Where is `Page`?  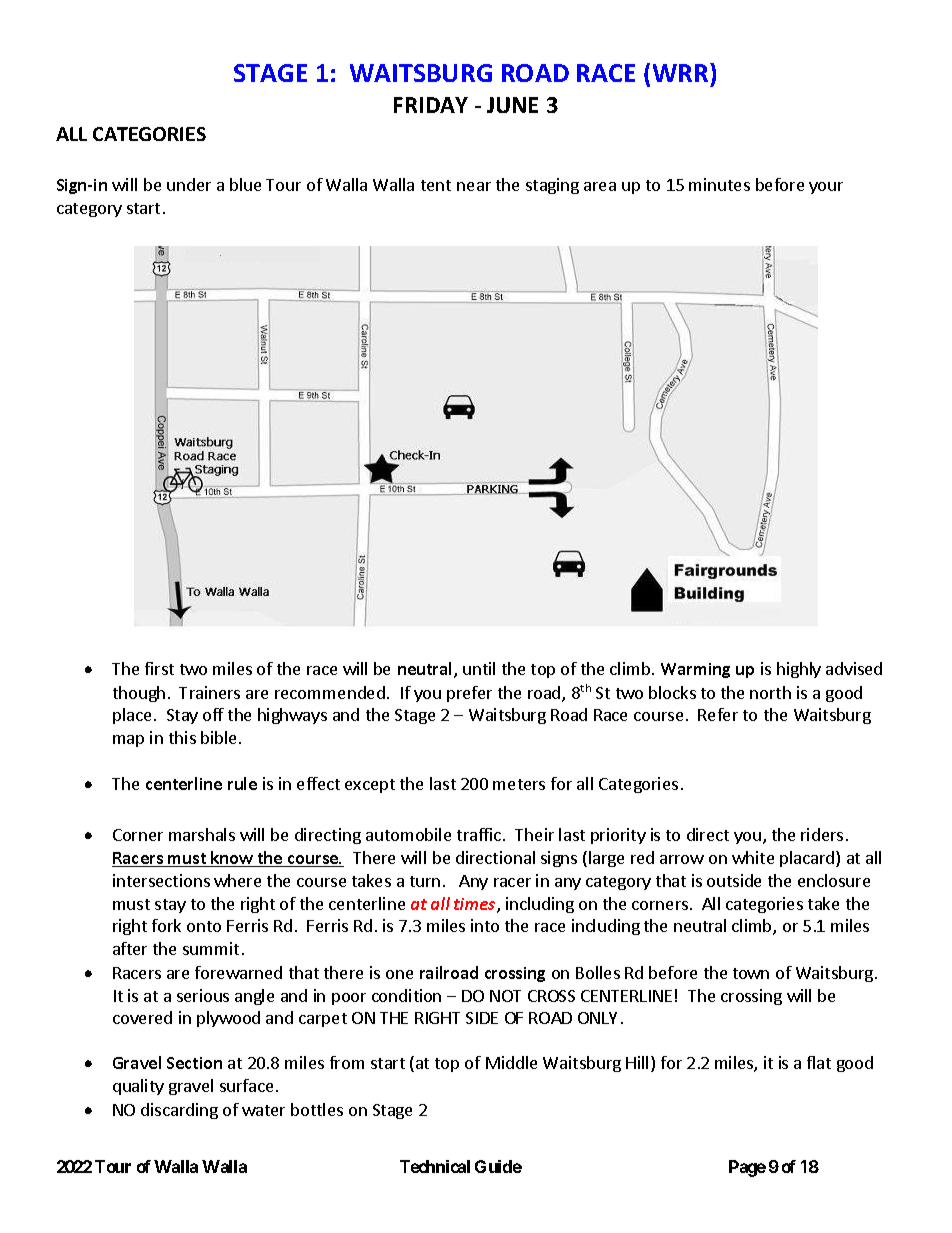
Page is located at coordinates (747, 1168).
